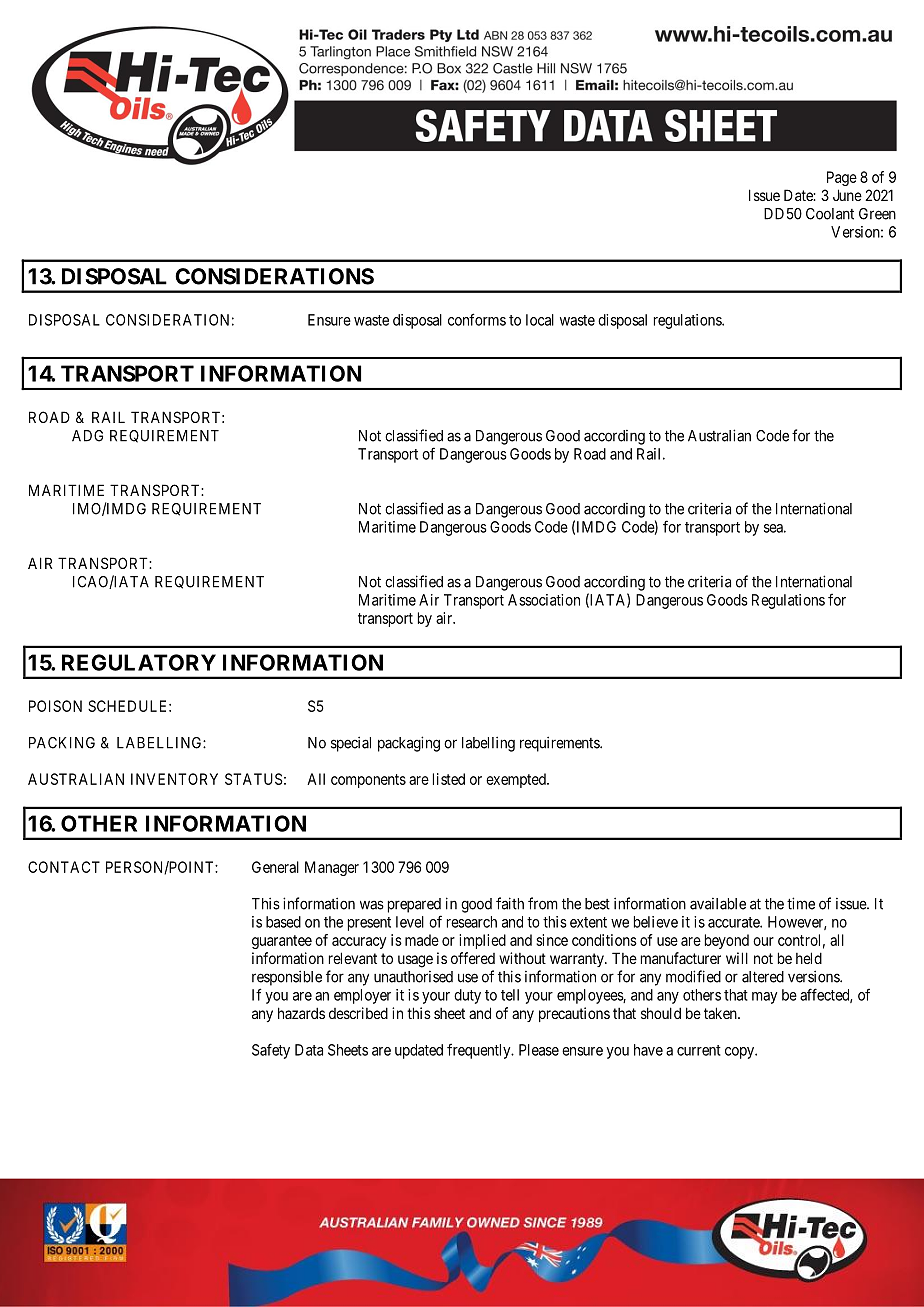 Image resolution: width=924 pixels, height=1307 pixels. I want to click on Safety, so click(271, 1051).
